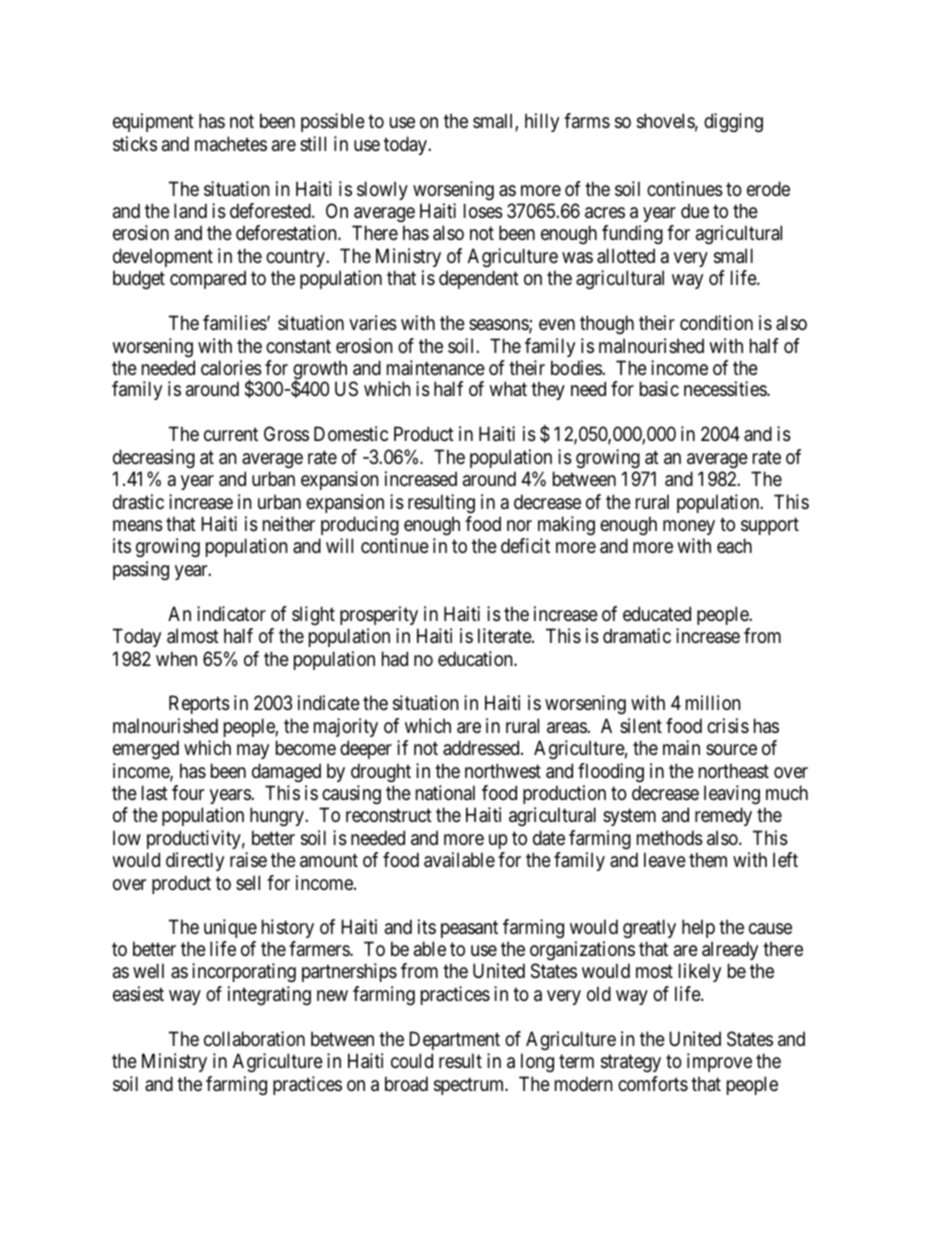 The width and height of the page is (952, 1233). What do you see at coordinates (657, 614) in the page?
I see `educated` at bounding box center [657, 614].
